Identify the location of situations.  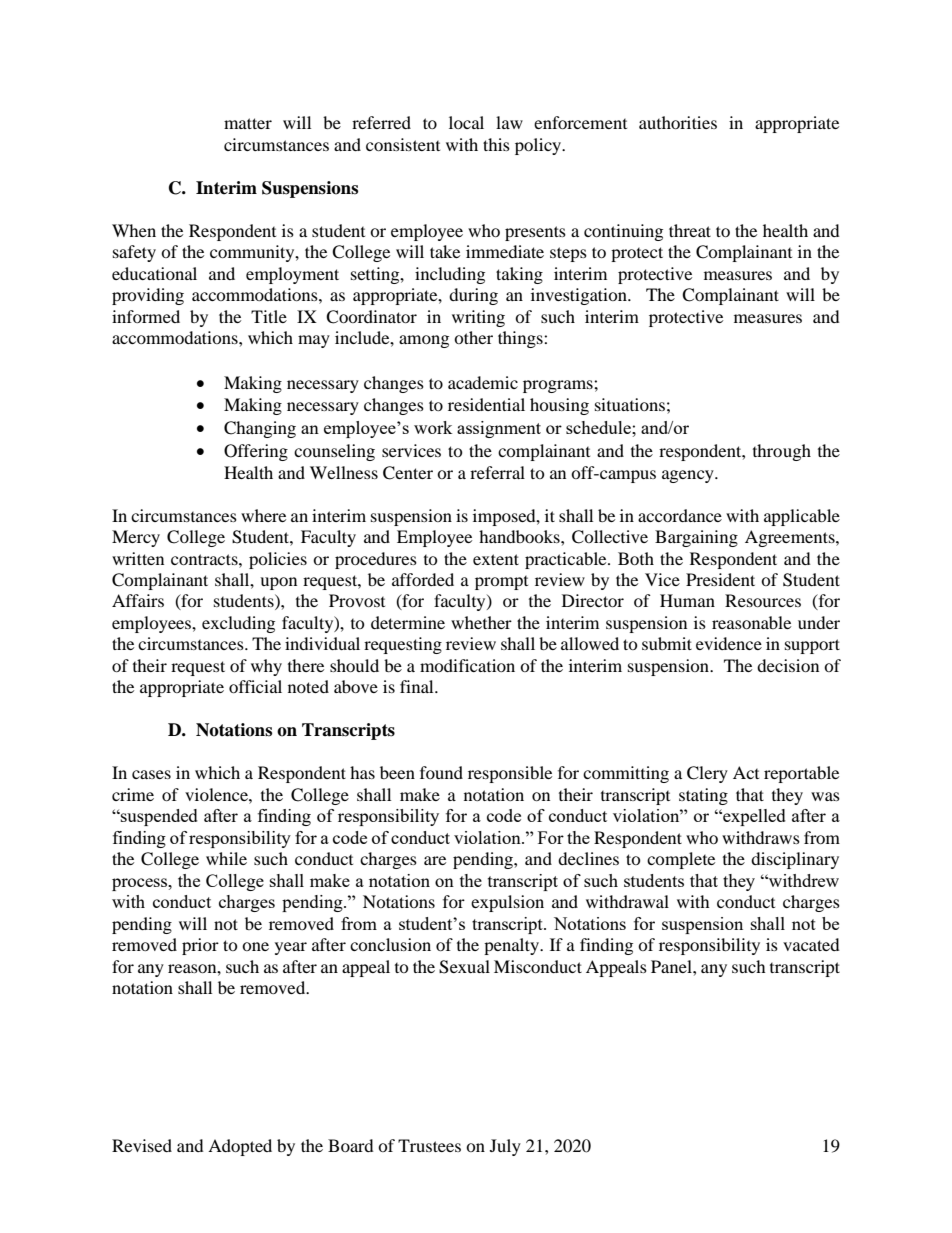
(630, 404).
